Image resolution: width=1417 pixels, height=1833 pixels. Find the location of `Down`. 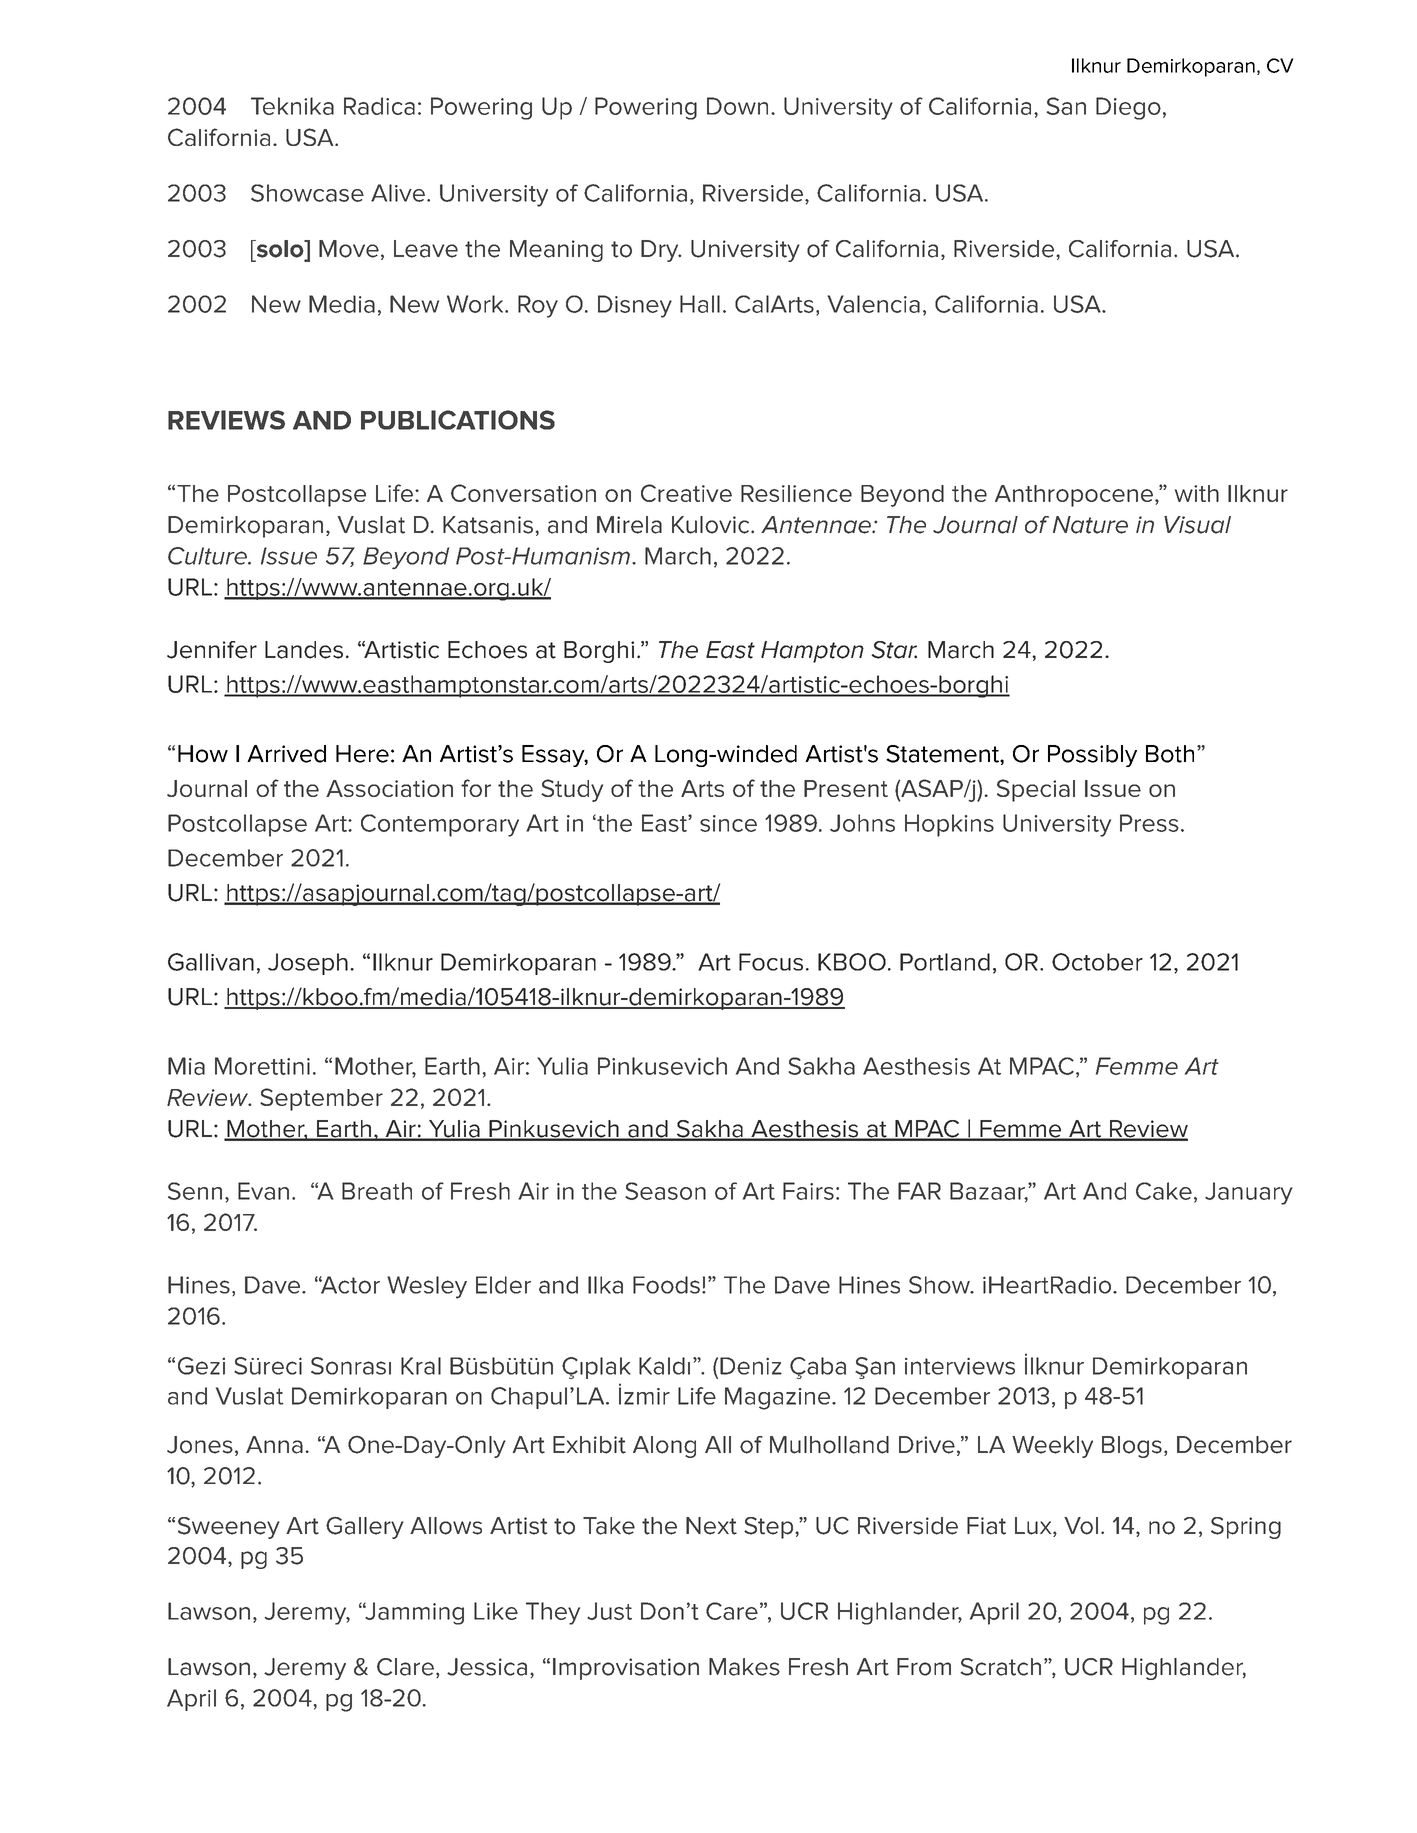

Down is located at coordinates (737, 106).
